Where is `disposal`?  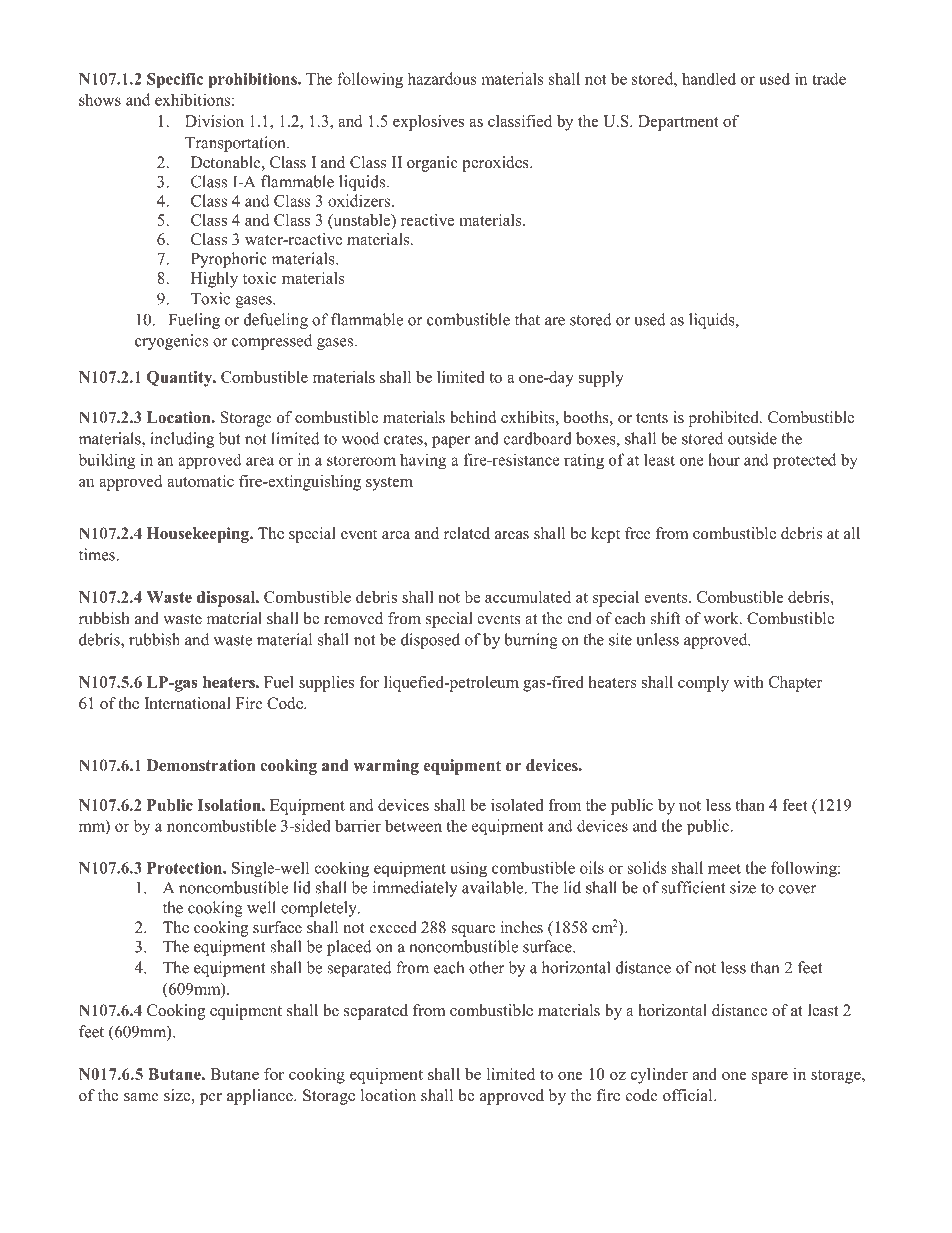
disposal is located at coordinates (227, 599).
